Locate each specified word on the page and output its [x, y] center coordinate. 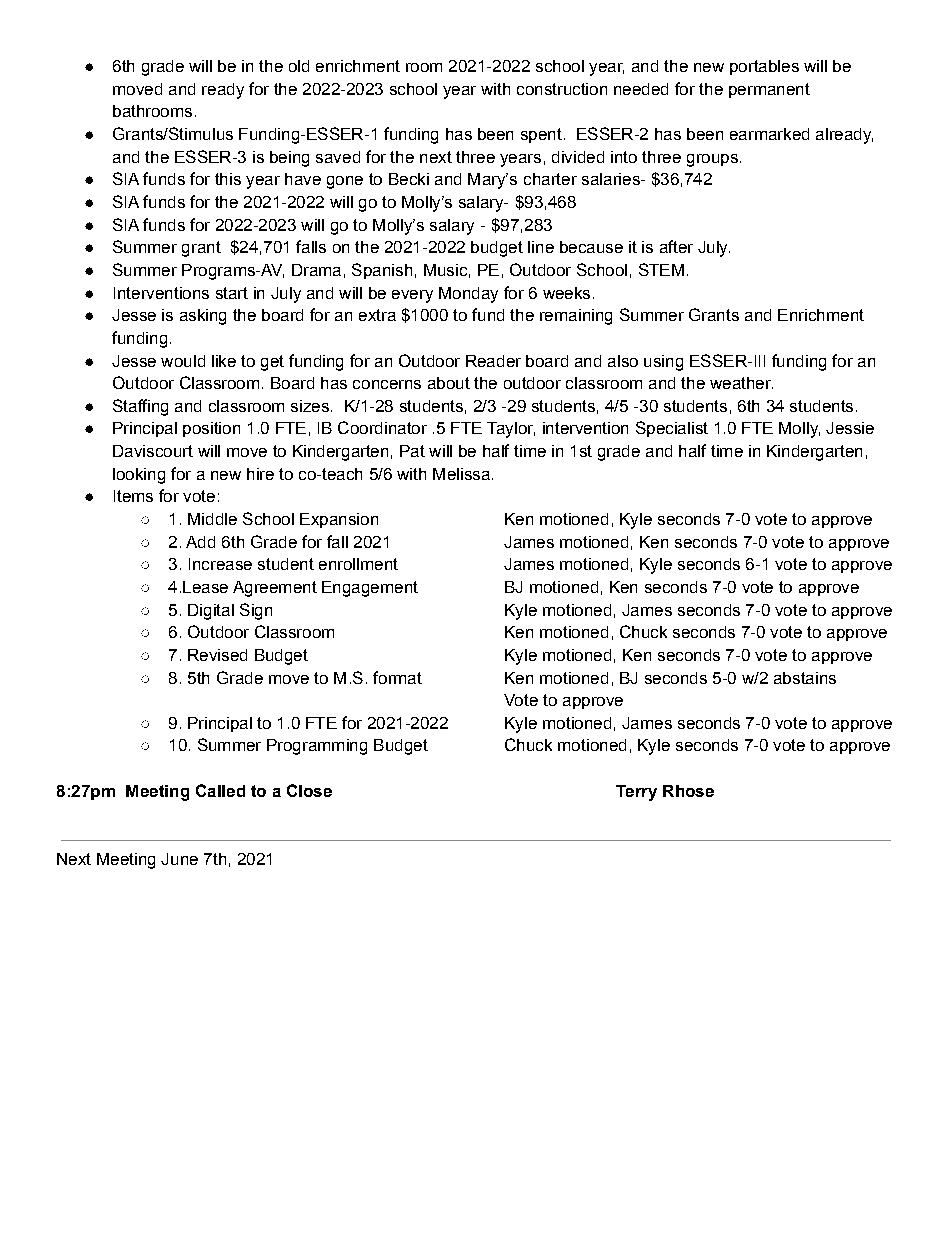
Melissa [461, 474]
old [299, 66]
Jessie [850, 428]
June [179, 859]
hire [260, 474]
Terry [636, 793]
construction [562, 89]
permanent [769, 90]
